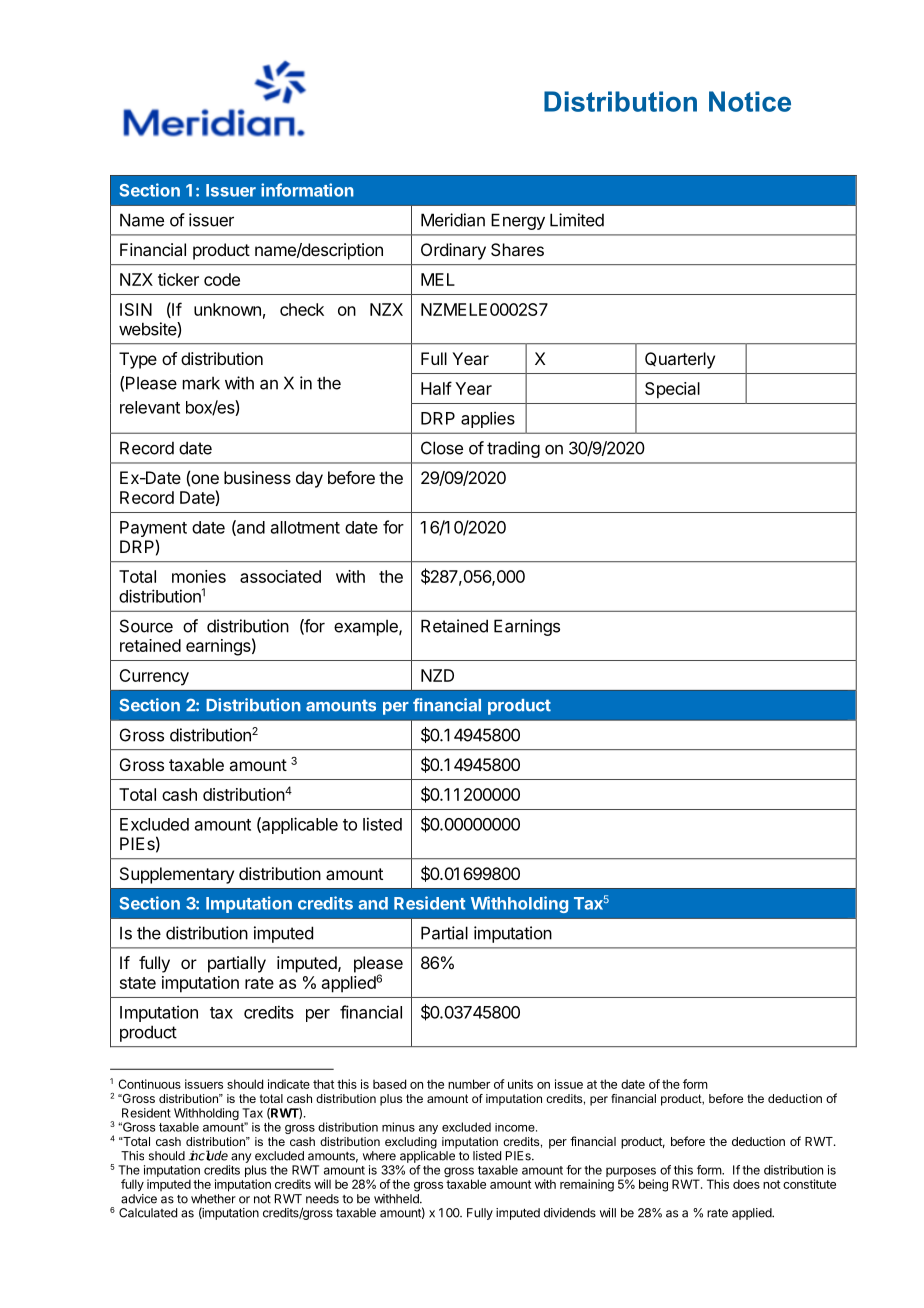 This image has height=1308, width=924. Describe the element at coordinates (213, 1199) in the image. I see `whether` at that location.
